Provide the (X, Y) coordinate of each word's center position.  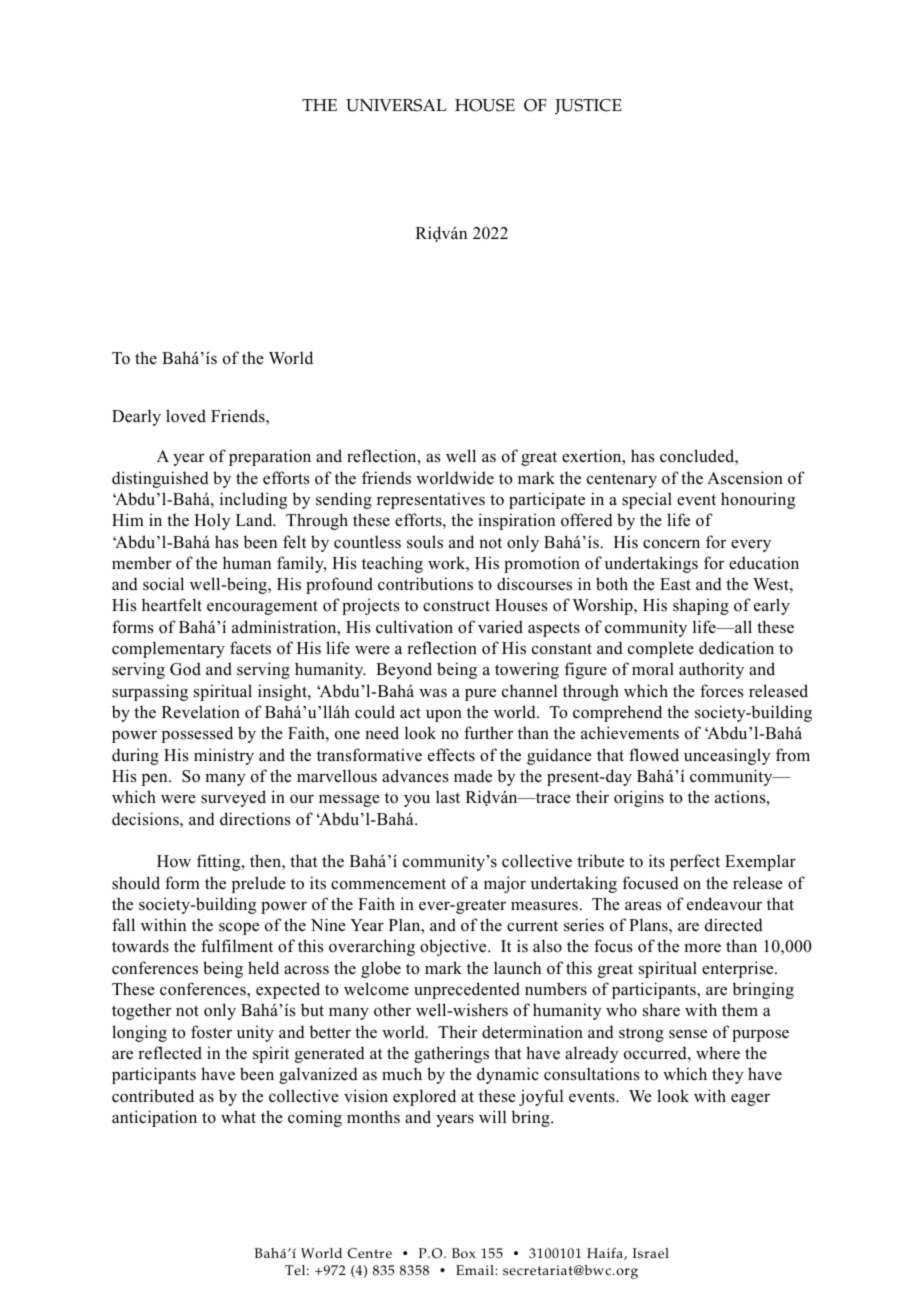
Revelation (201, 712)
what (238, 1116)
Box (464, 1253)
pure (480, 695)
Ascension (745, 478)
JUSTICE (588, 107)
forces (721, 691)
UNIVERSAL (396, 105)
